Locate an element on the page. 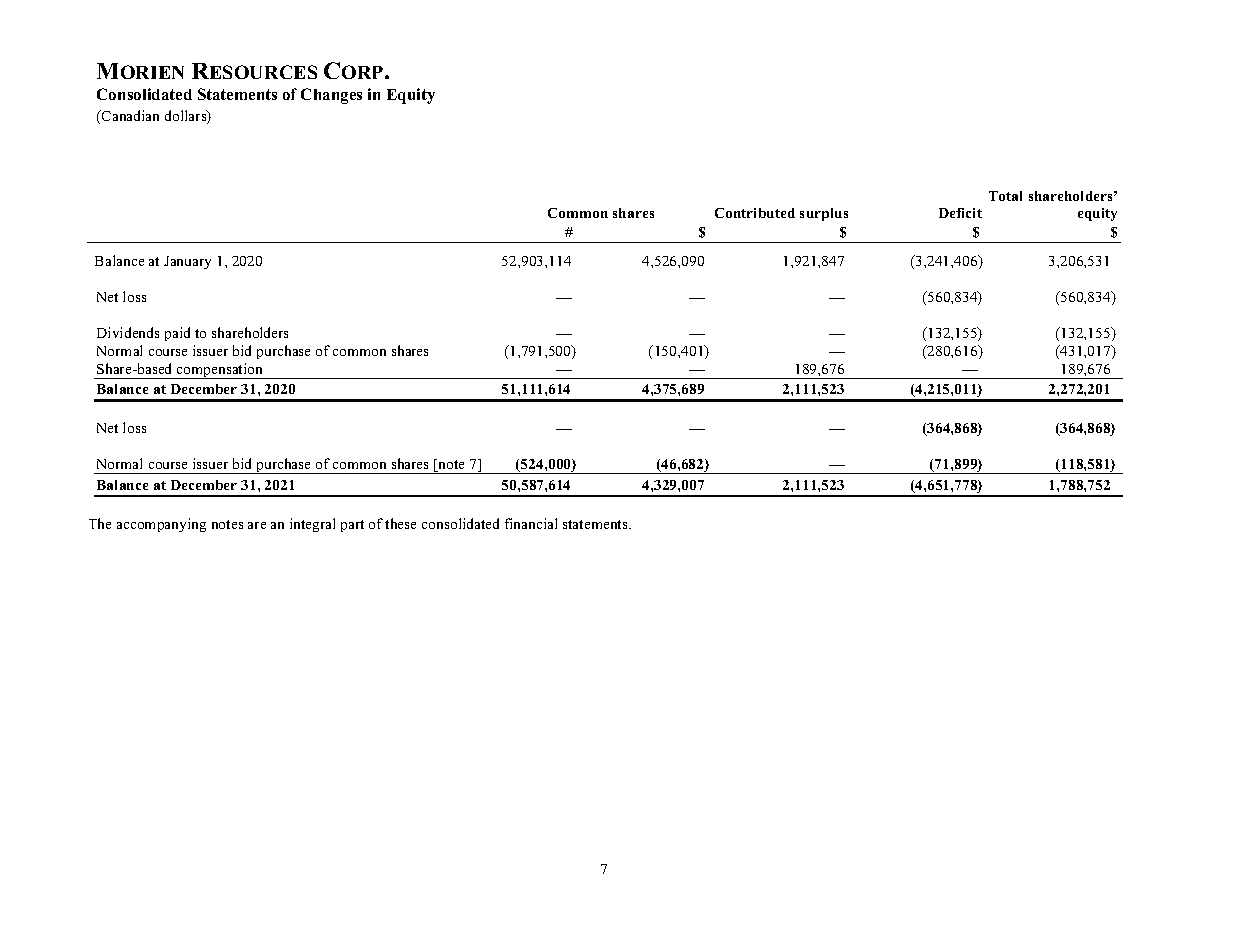 The height and width of the page is (952, 1233). Changes is located at coordinates (331, 96).
